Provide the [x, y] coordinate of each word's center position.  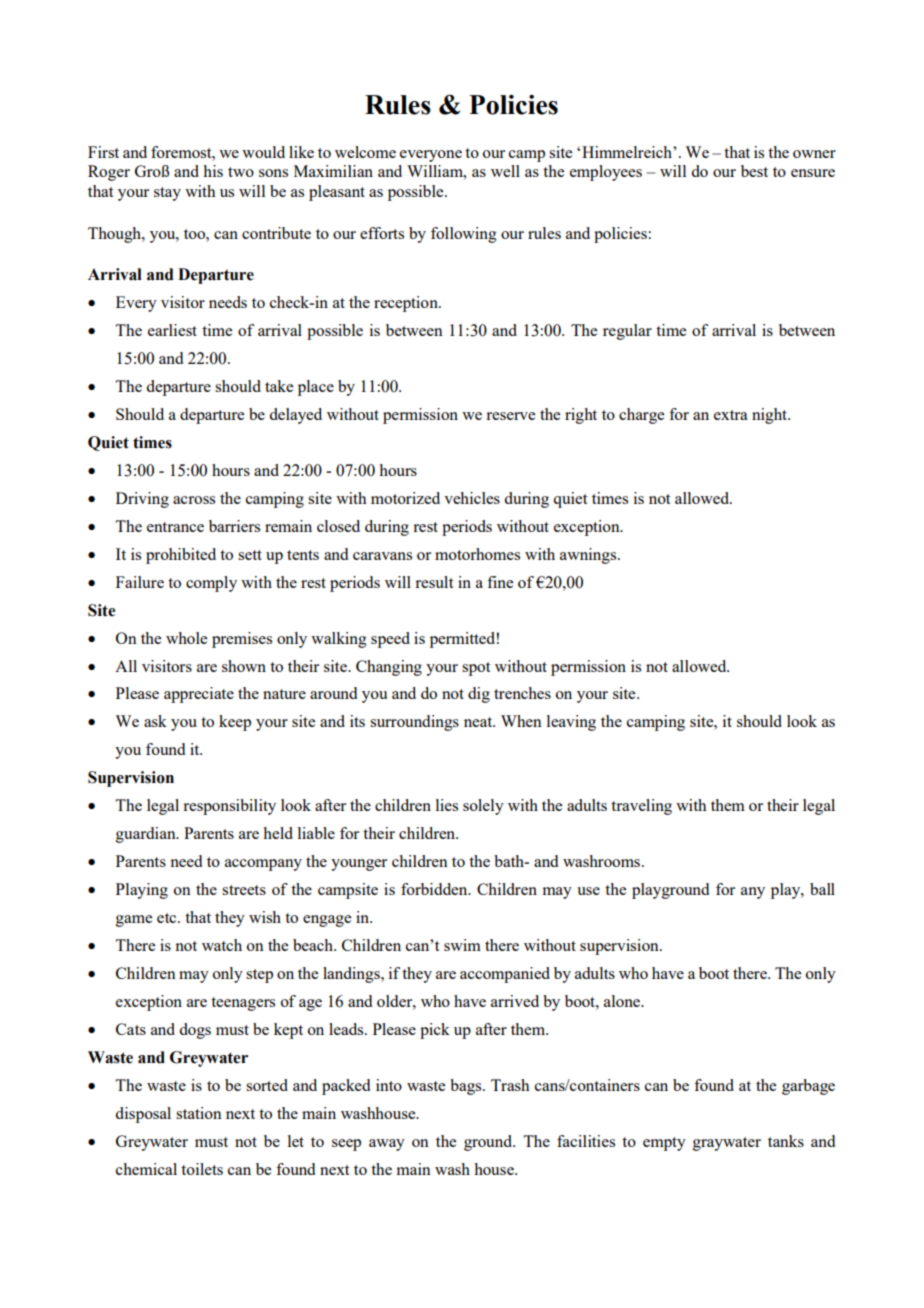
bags [467, 1087]
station [199, 1113]
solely [483, 807]
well [505, 171]
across [194, 500]
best [754, 171]
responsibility [229, 807]
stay [167, 194]
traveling [641, 807]
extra [731, 415]
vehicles [472, 498]
